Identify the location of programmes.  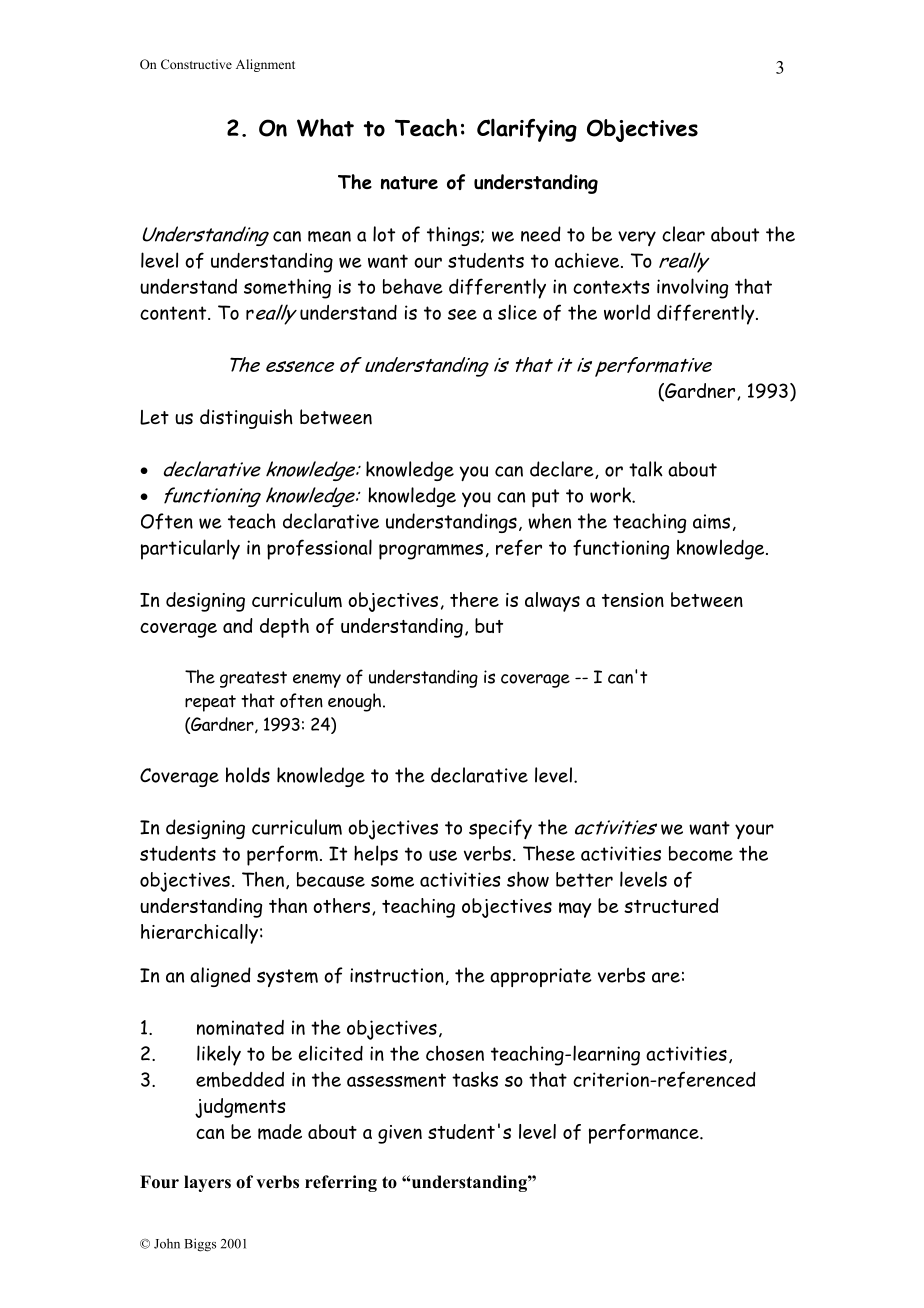
(431, 552).
